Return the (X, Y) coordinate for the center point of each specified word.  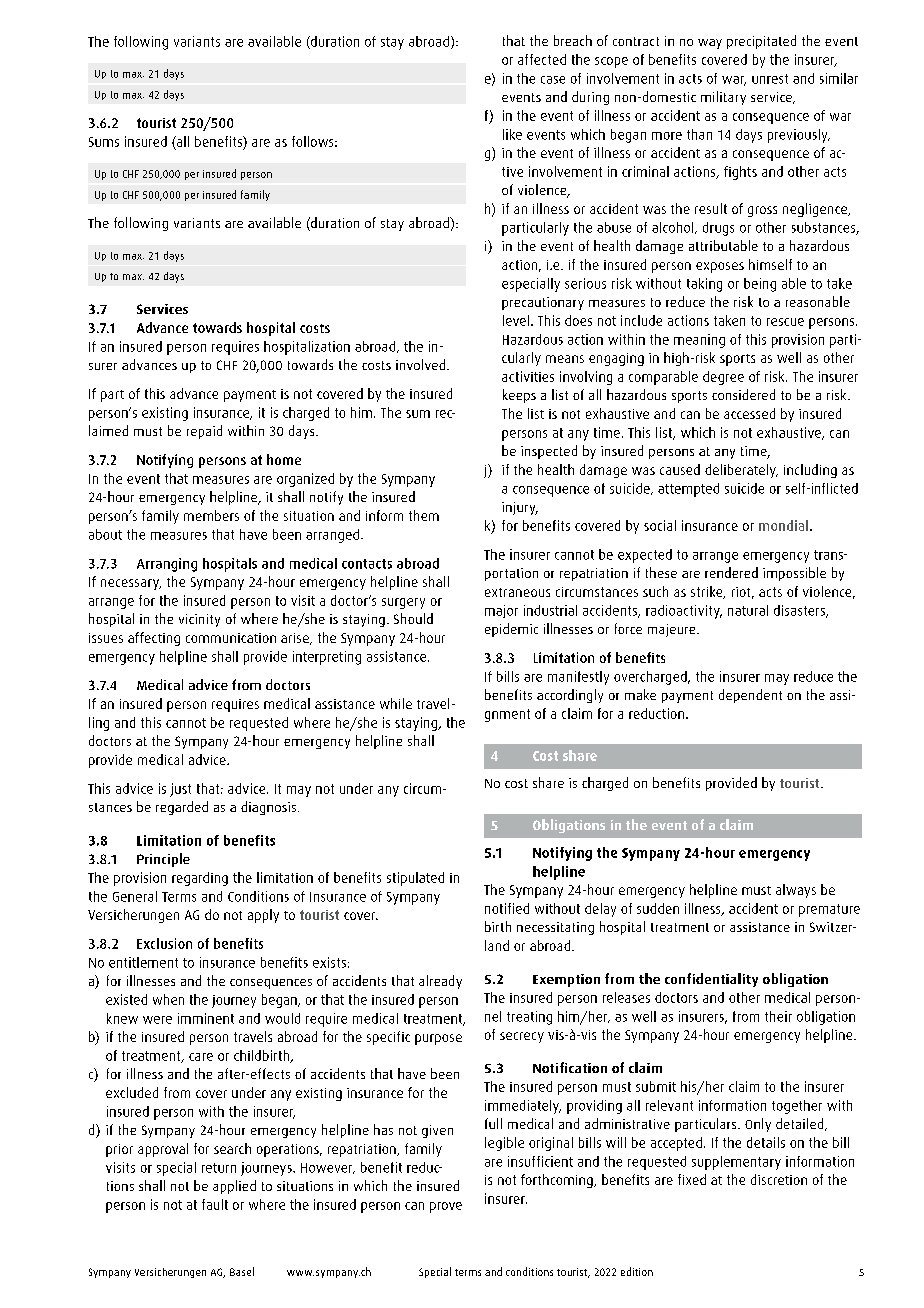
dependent (750, 696)
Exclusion (164, 943)
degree (723, 378)
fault (215, 1204)
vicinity (199, 620)
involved (422, 364)
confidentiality (711, 980)
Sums (104, 142)
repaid (204, 432)
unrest (770, 79)
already (440, 982)
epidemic (511, 630)
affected (542, 59)
